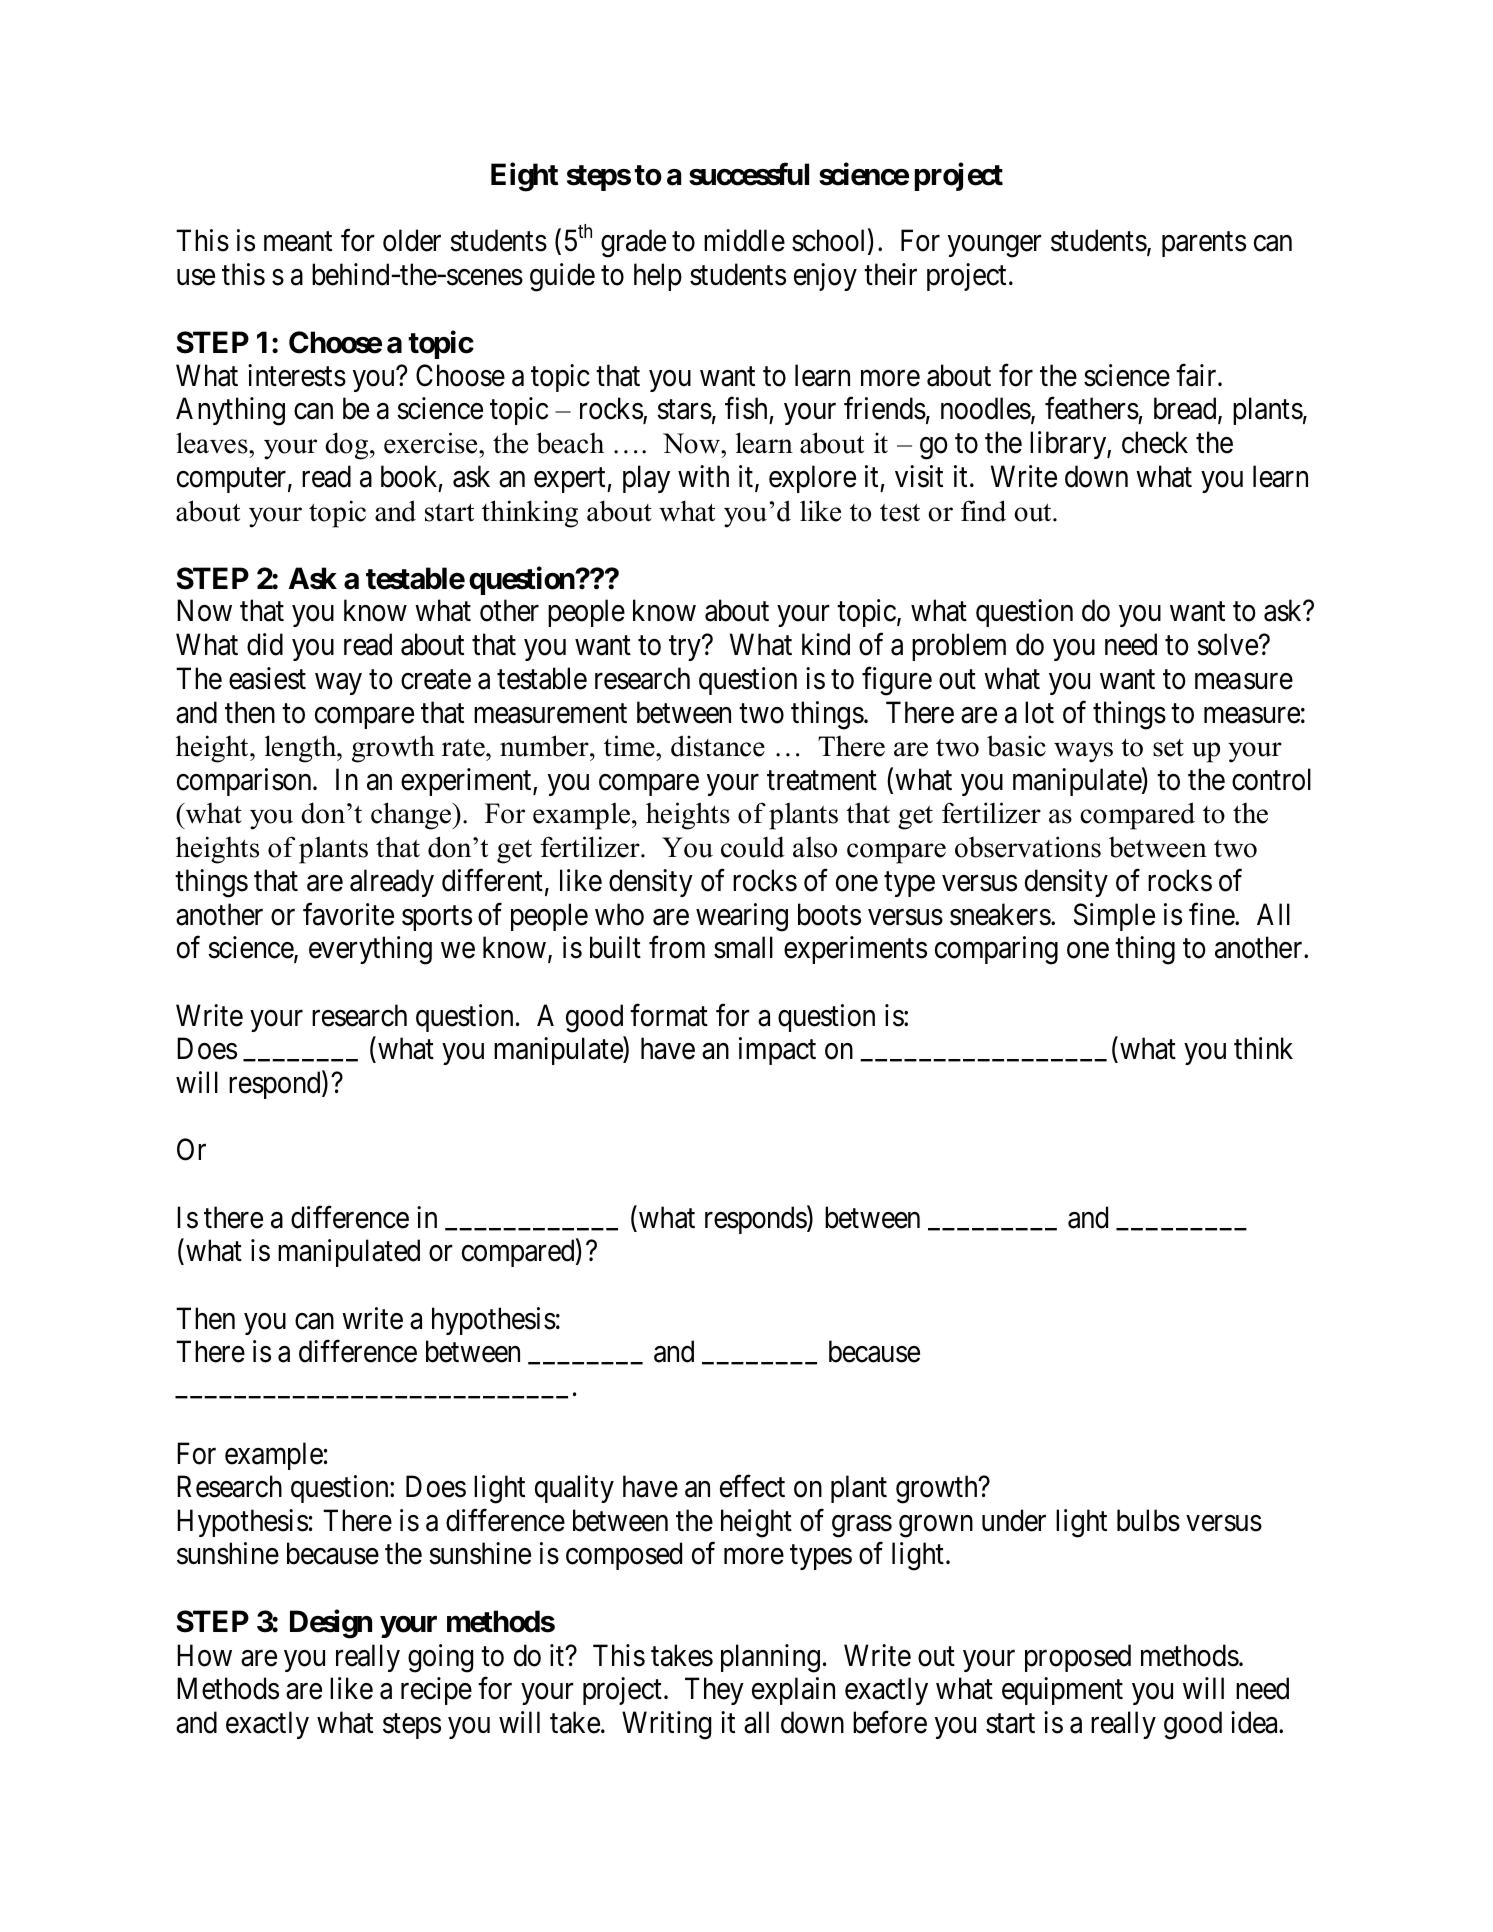 Image resolution: width=1493 pixels, height=1932 pixels. I want to click on middle, so click(744, 240).
